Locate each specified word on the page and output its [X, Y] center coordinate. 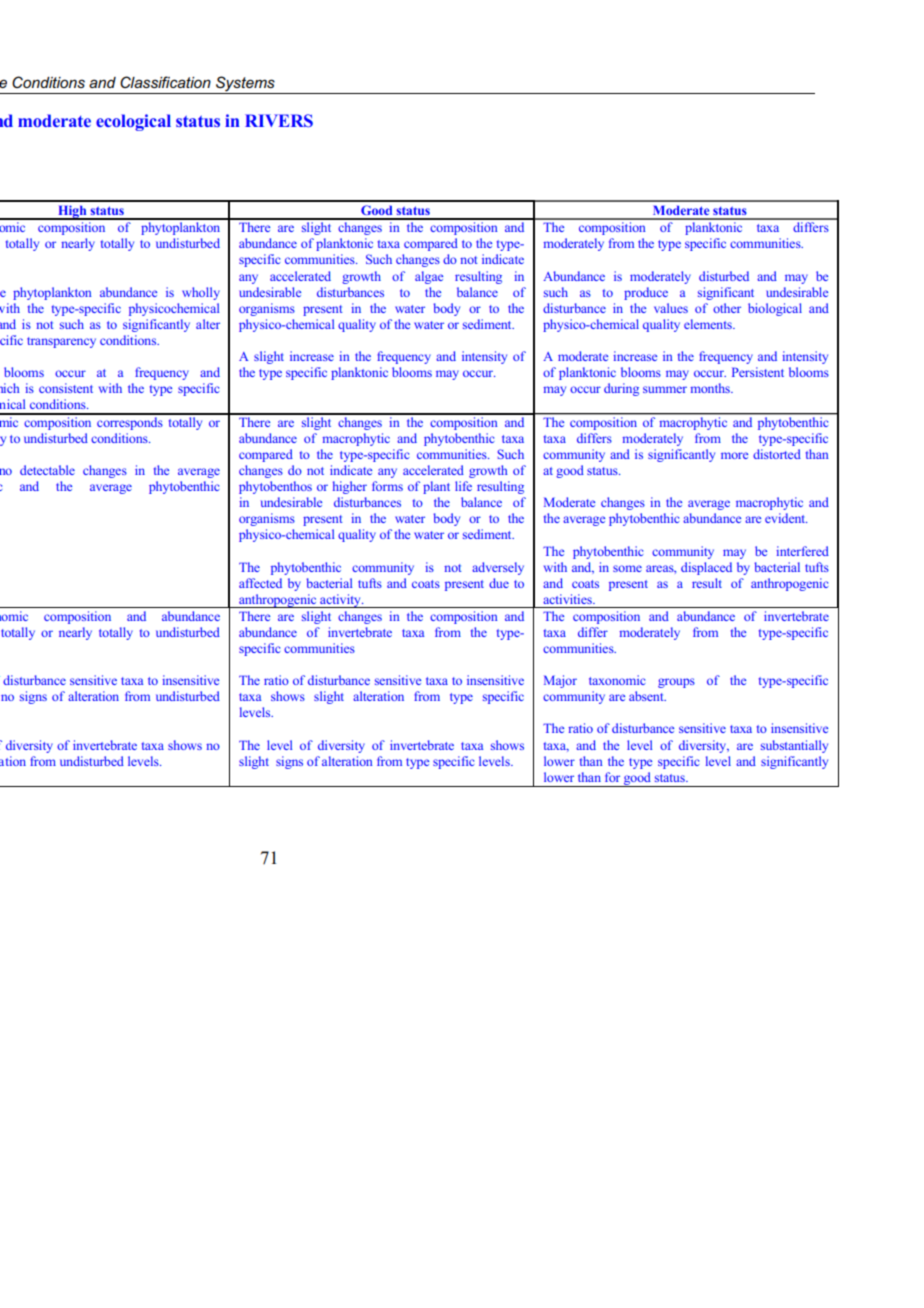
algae [429, 277]
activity [340, 601]
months [711, 388]
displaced [706, 568]
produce [646, 293]
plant [436, 487]
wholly [201, 293]
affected [260, 583]
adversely [498, 568]
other [727, 308]
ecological [133, 122]
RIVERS [279, 120]
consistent [66, 388]
